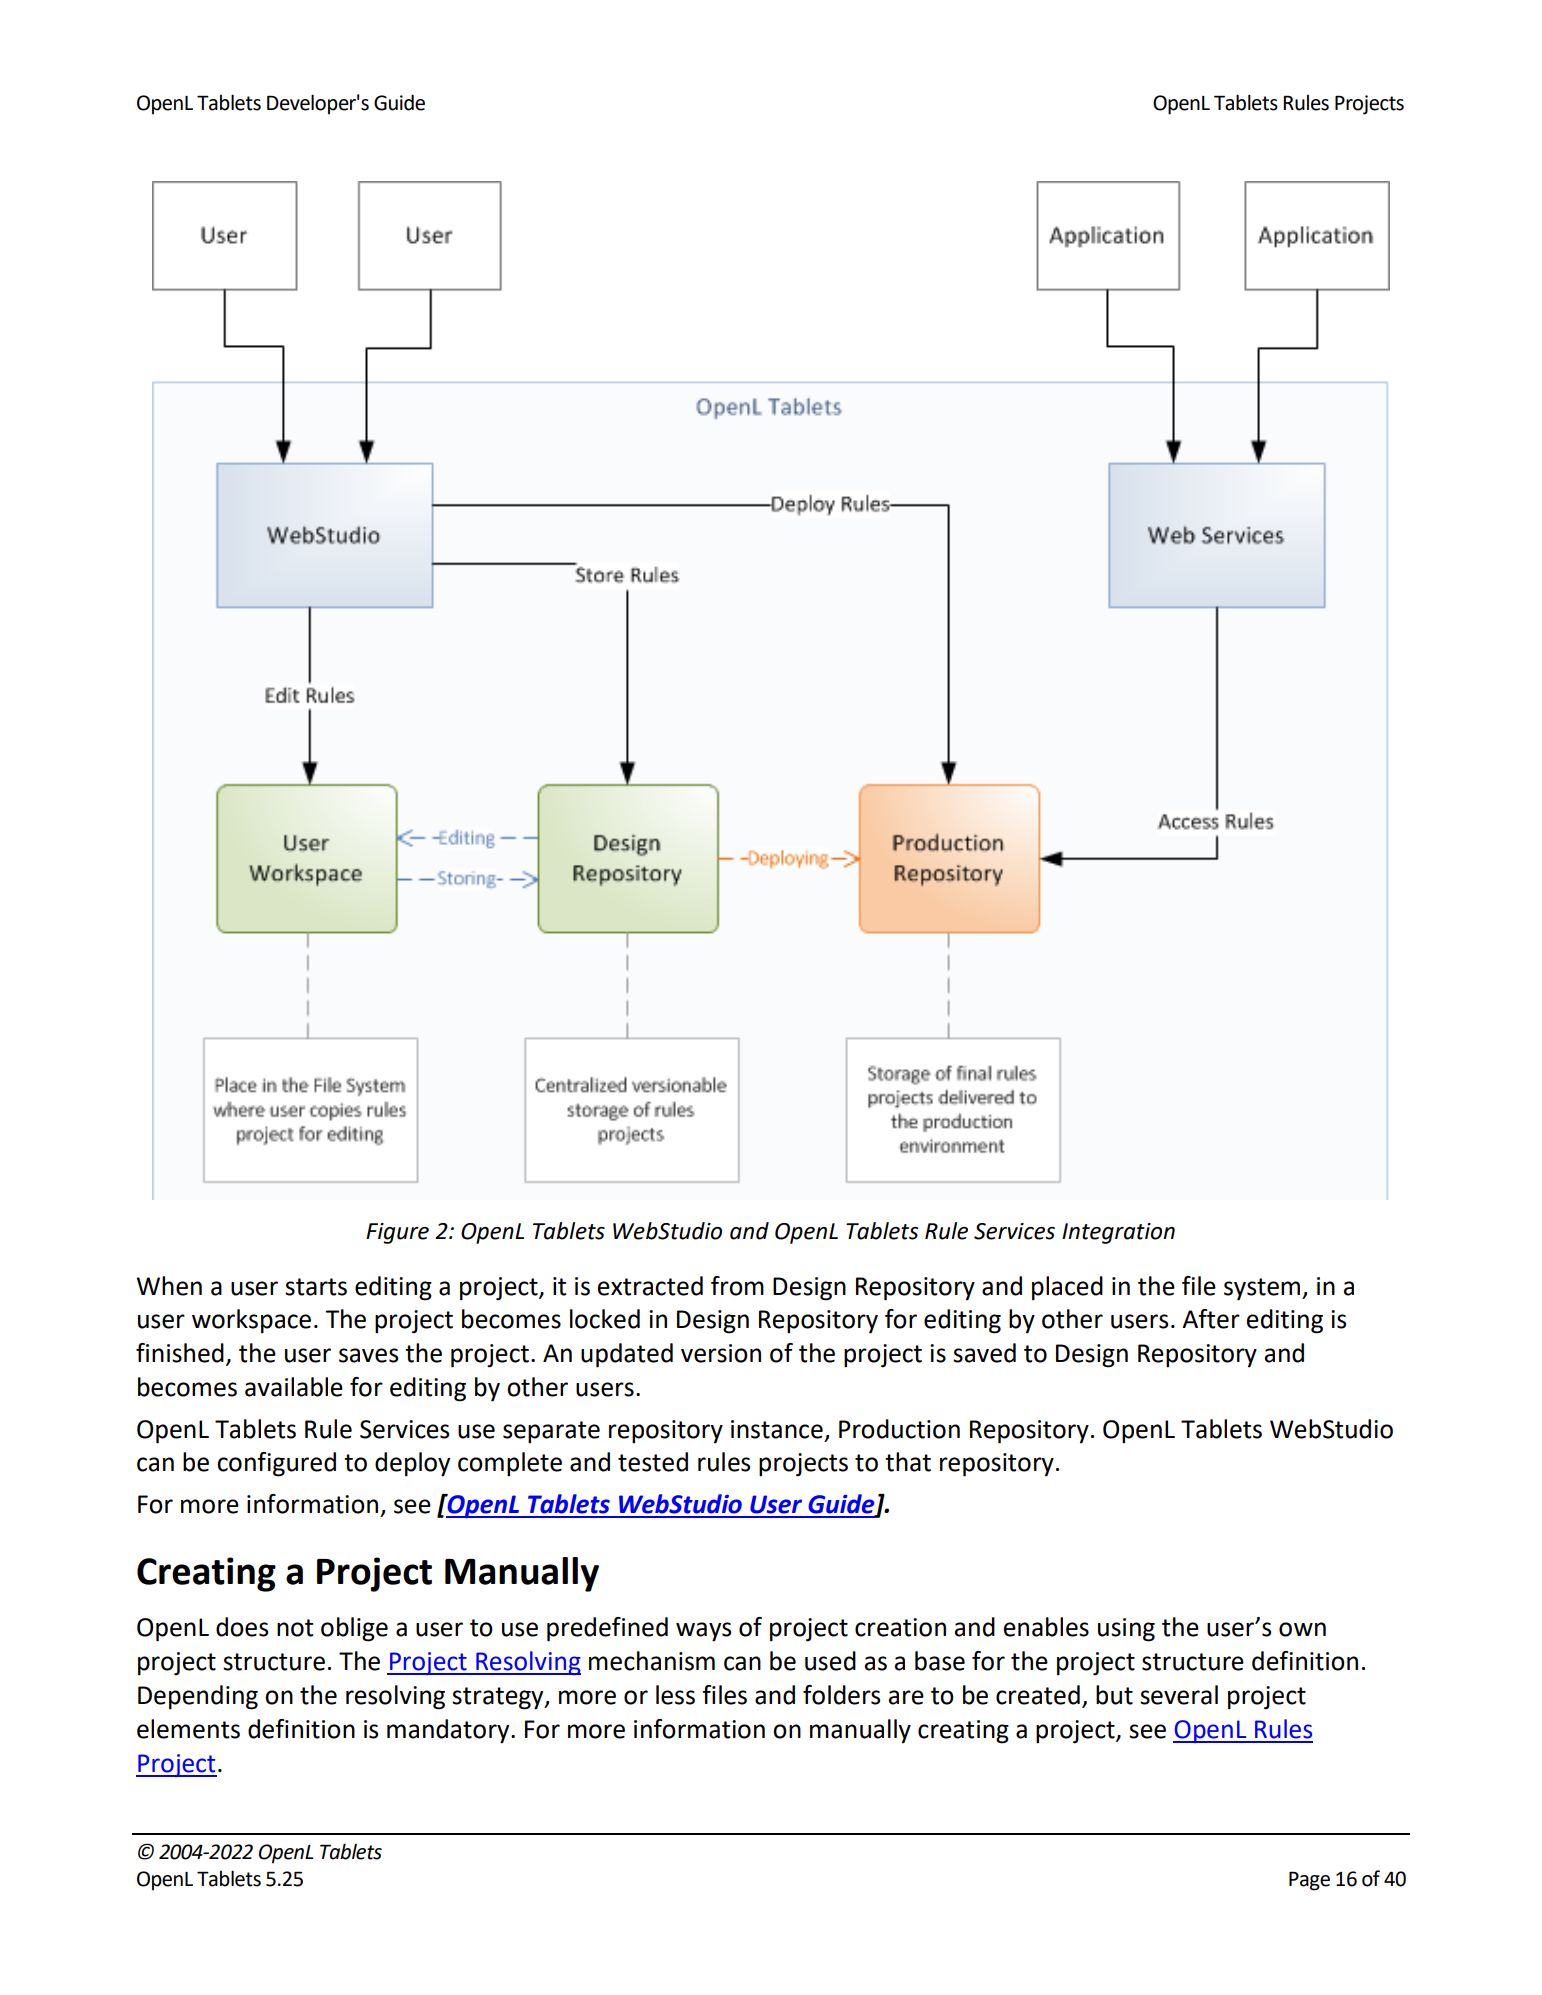 The image size is (1542, 1995). Describe the element at coordinates (295, 1628) in the page. I see `not` at that location.
